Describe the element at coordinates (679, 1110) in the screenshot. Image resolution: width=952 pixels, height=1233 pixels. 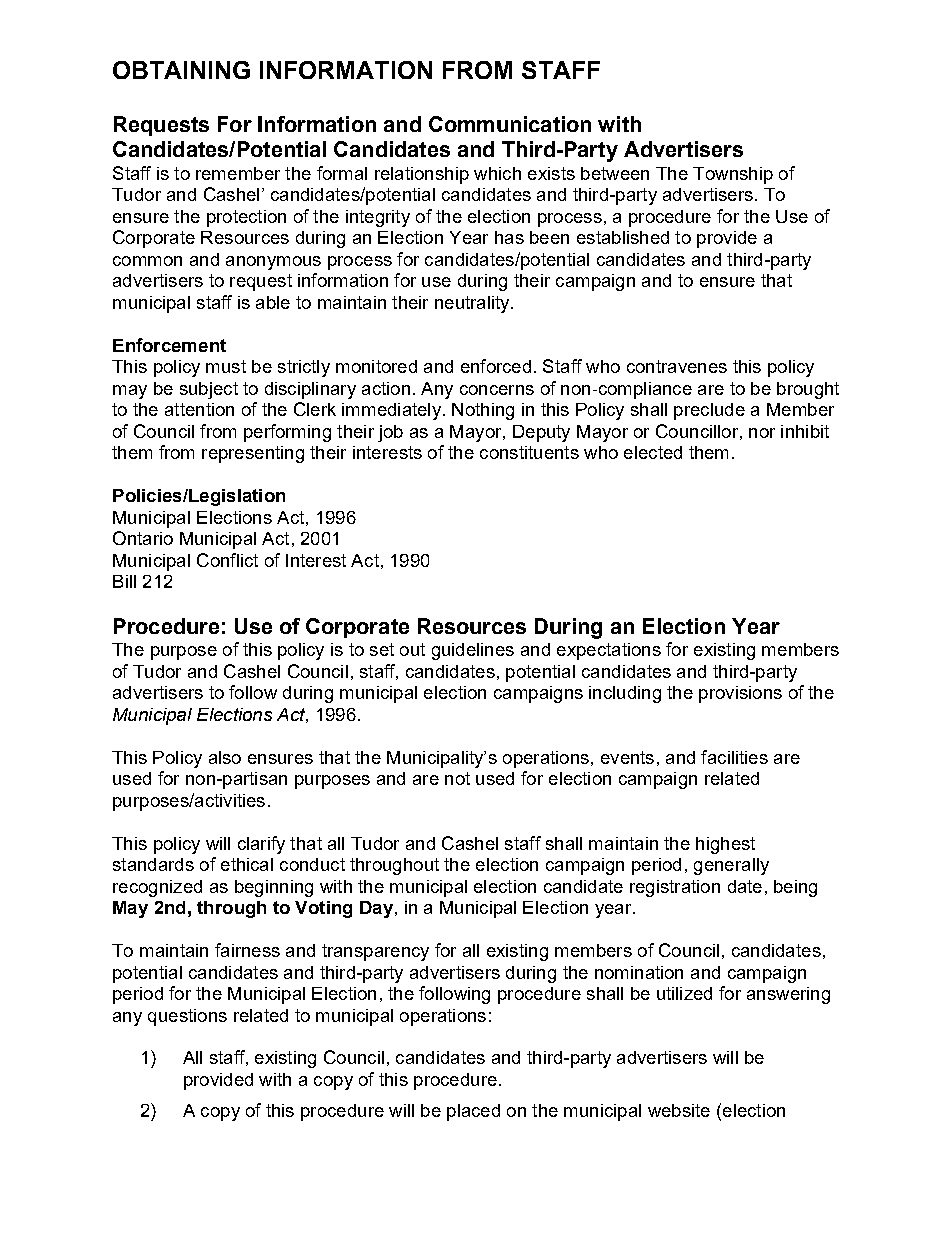
I see `website` at that location.
